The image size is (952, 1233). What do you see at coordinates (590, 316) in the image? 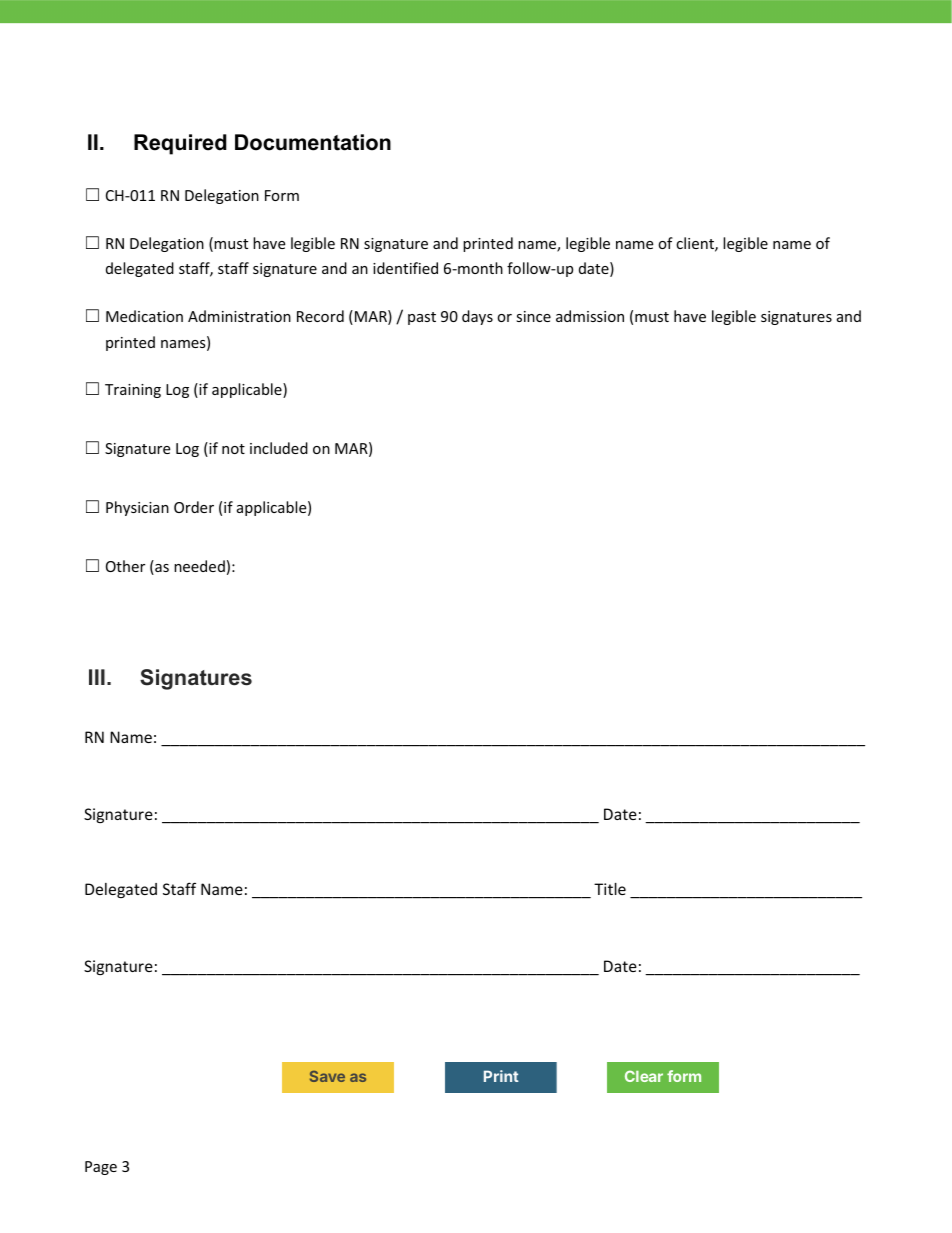
I see `admission` at bounding box center [590, 316].
